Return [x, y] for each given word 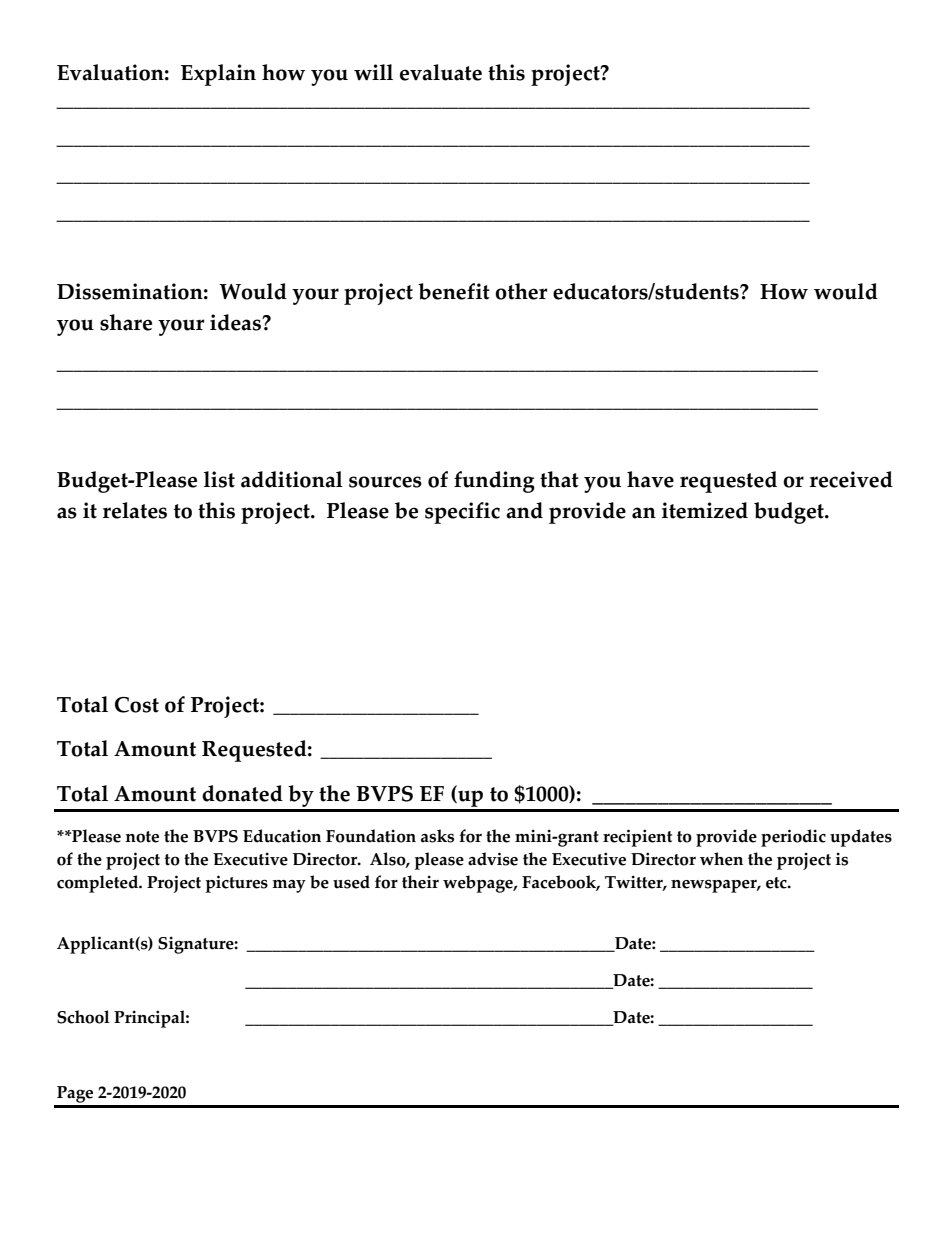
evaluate [441, 72]
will [373, 72]
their [420, 882]
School [83, 1017]
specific [462, 513]
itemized [705, 510]
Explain [218, 75]
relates [135, 510]
